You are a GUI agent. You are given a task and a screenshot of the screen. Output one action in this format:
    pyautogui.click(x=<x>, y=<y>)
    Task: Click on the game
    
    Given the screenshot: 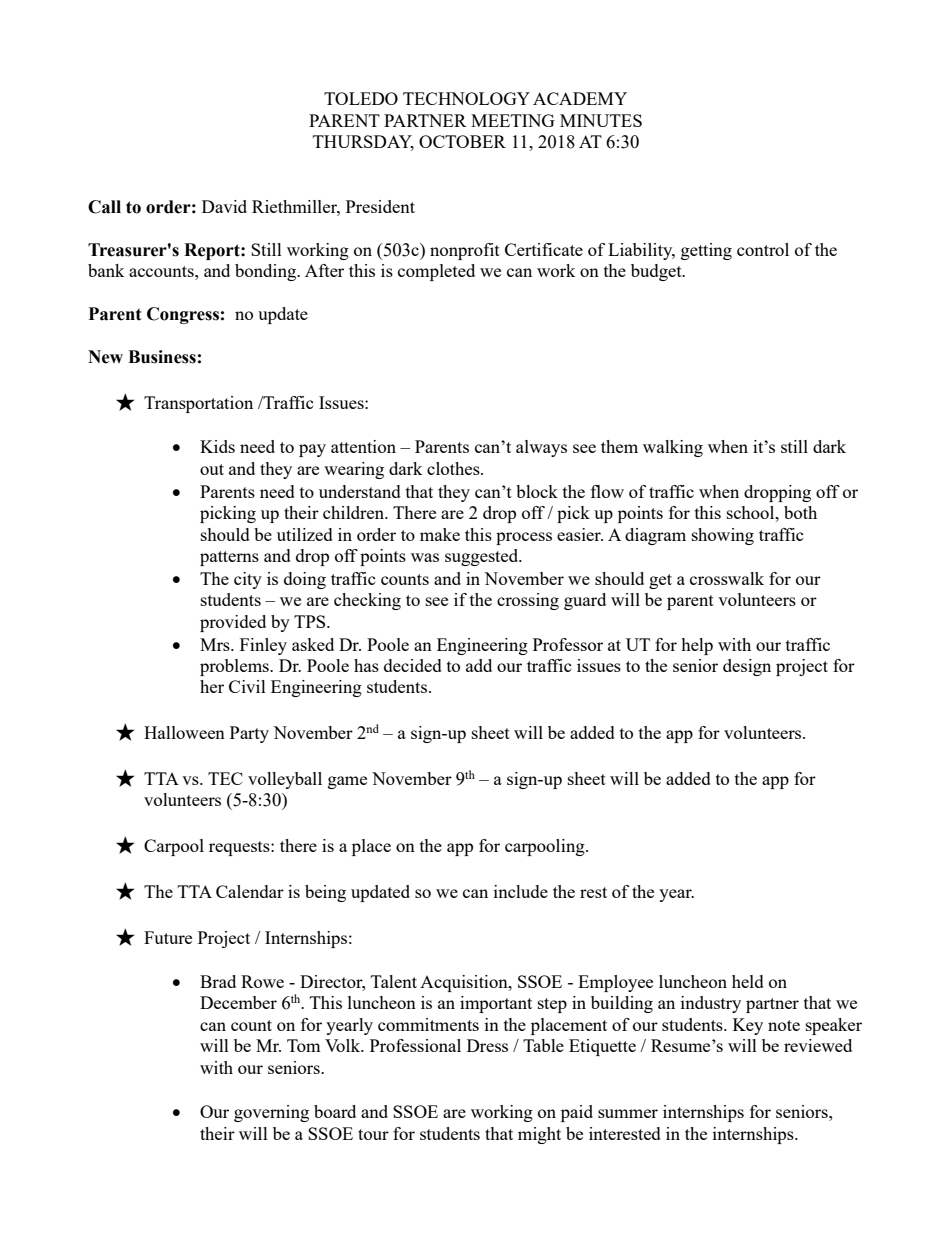 What is the action you would take?
    pyautogui.click(x=347, y=782)
